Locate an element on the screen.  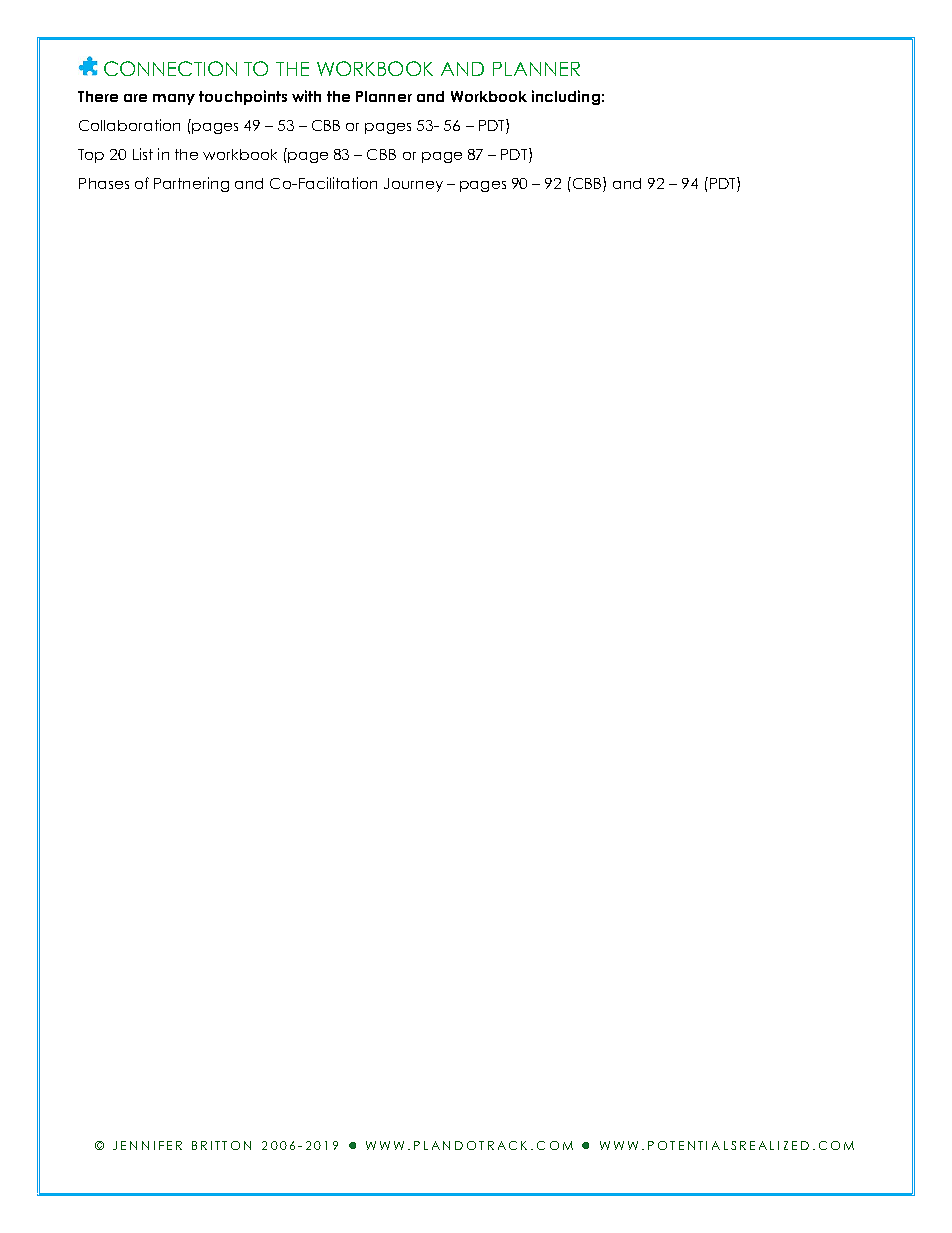
Top is located at coordinates (91, 156).
